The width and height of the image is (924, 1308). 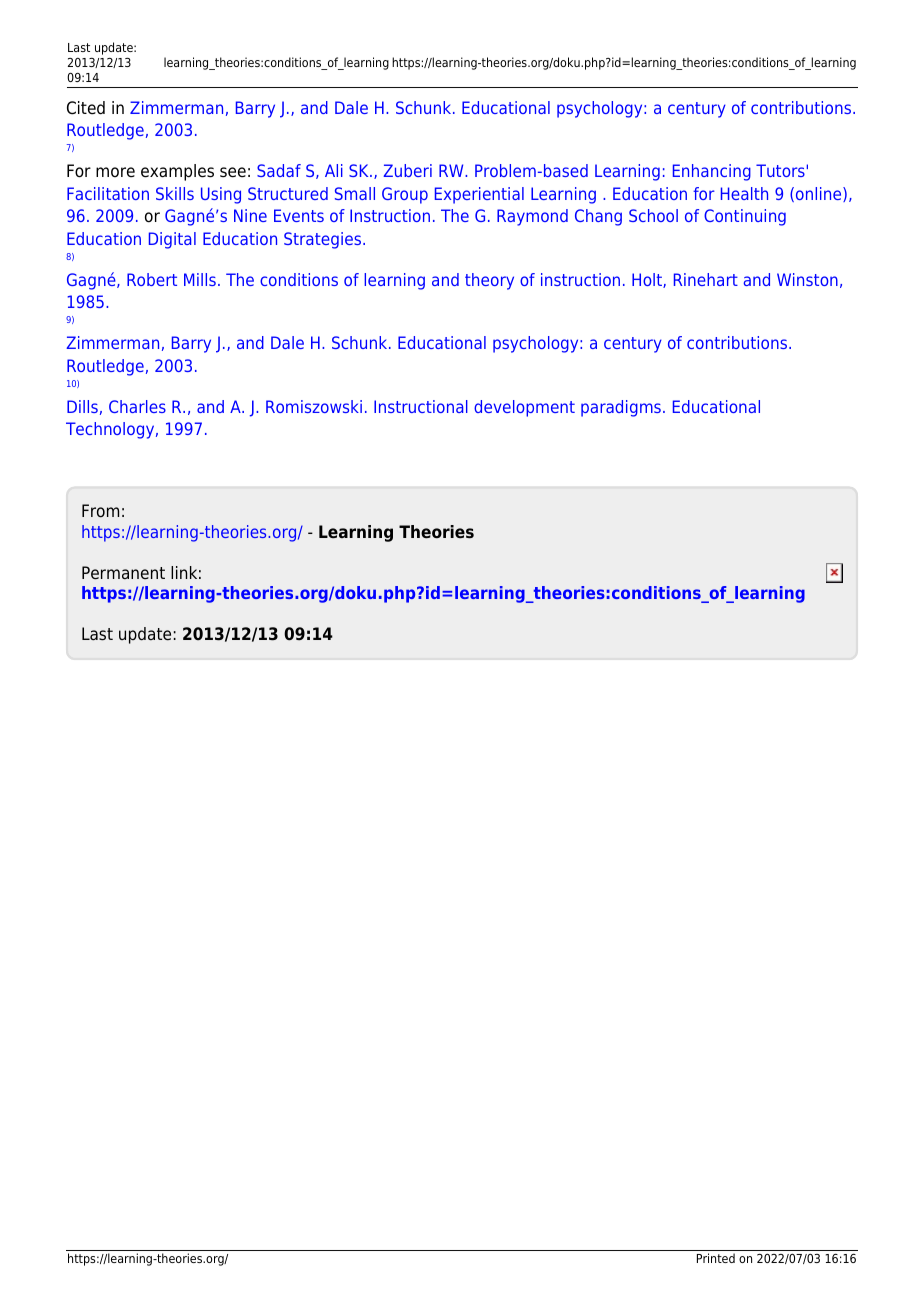 What do you see at coordinates (137, 406) in the image?
I see `Charles` at bounding box center [137, 406].
